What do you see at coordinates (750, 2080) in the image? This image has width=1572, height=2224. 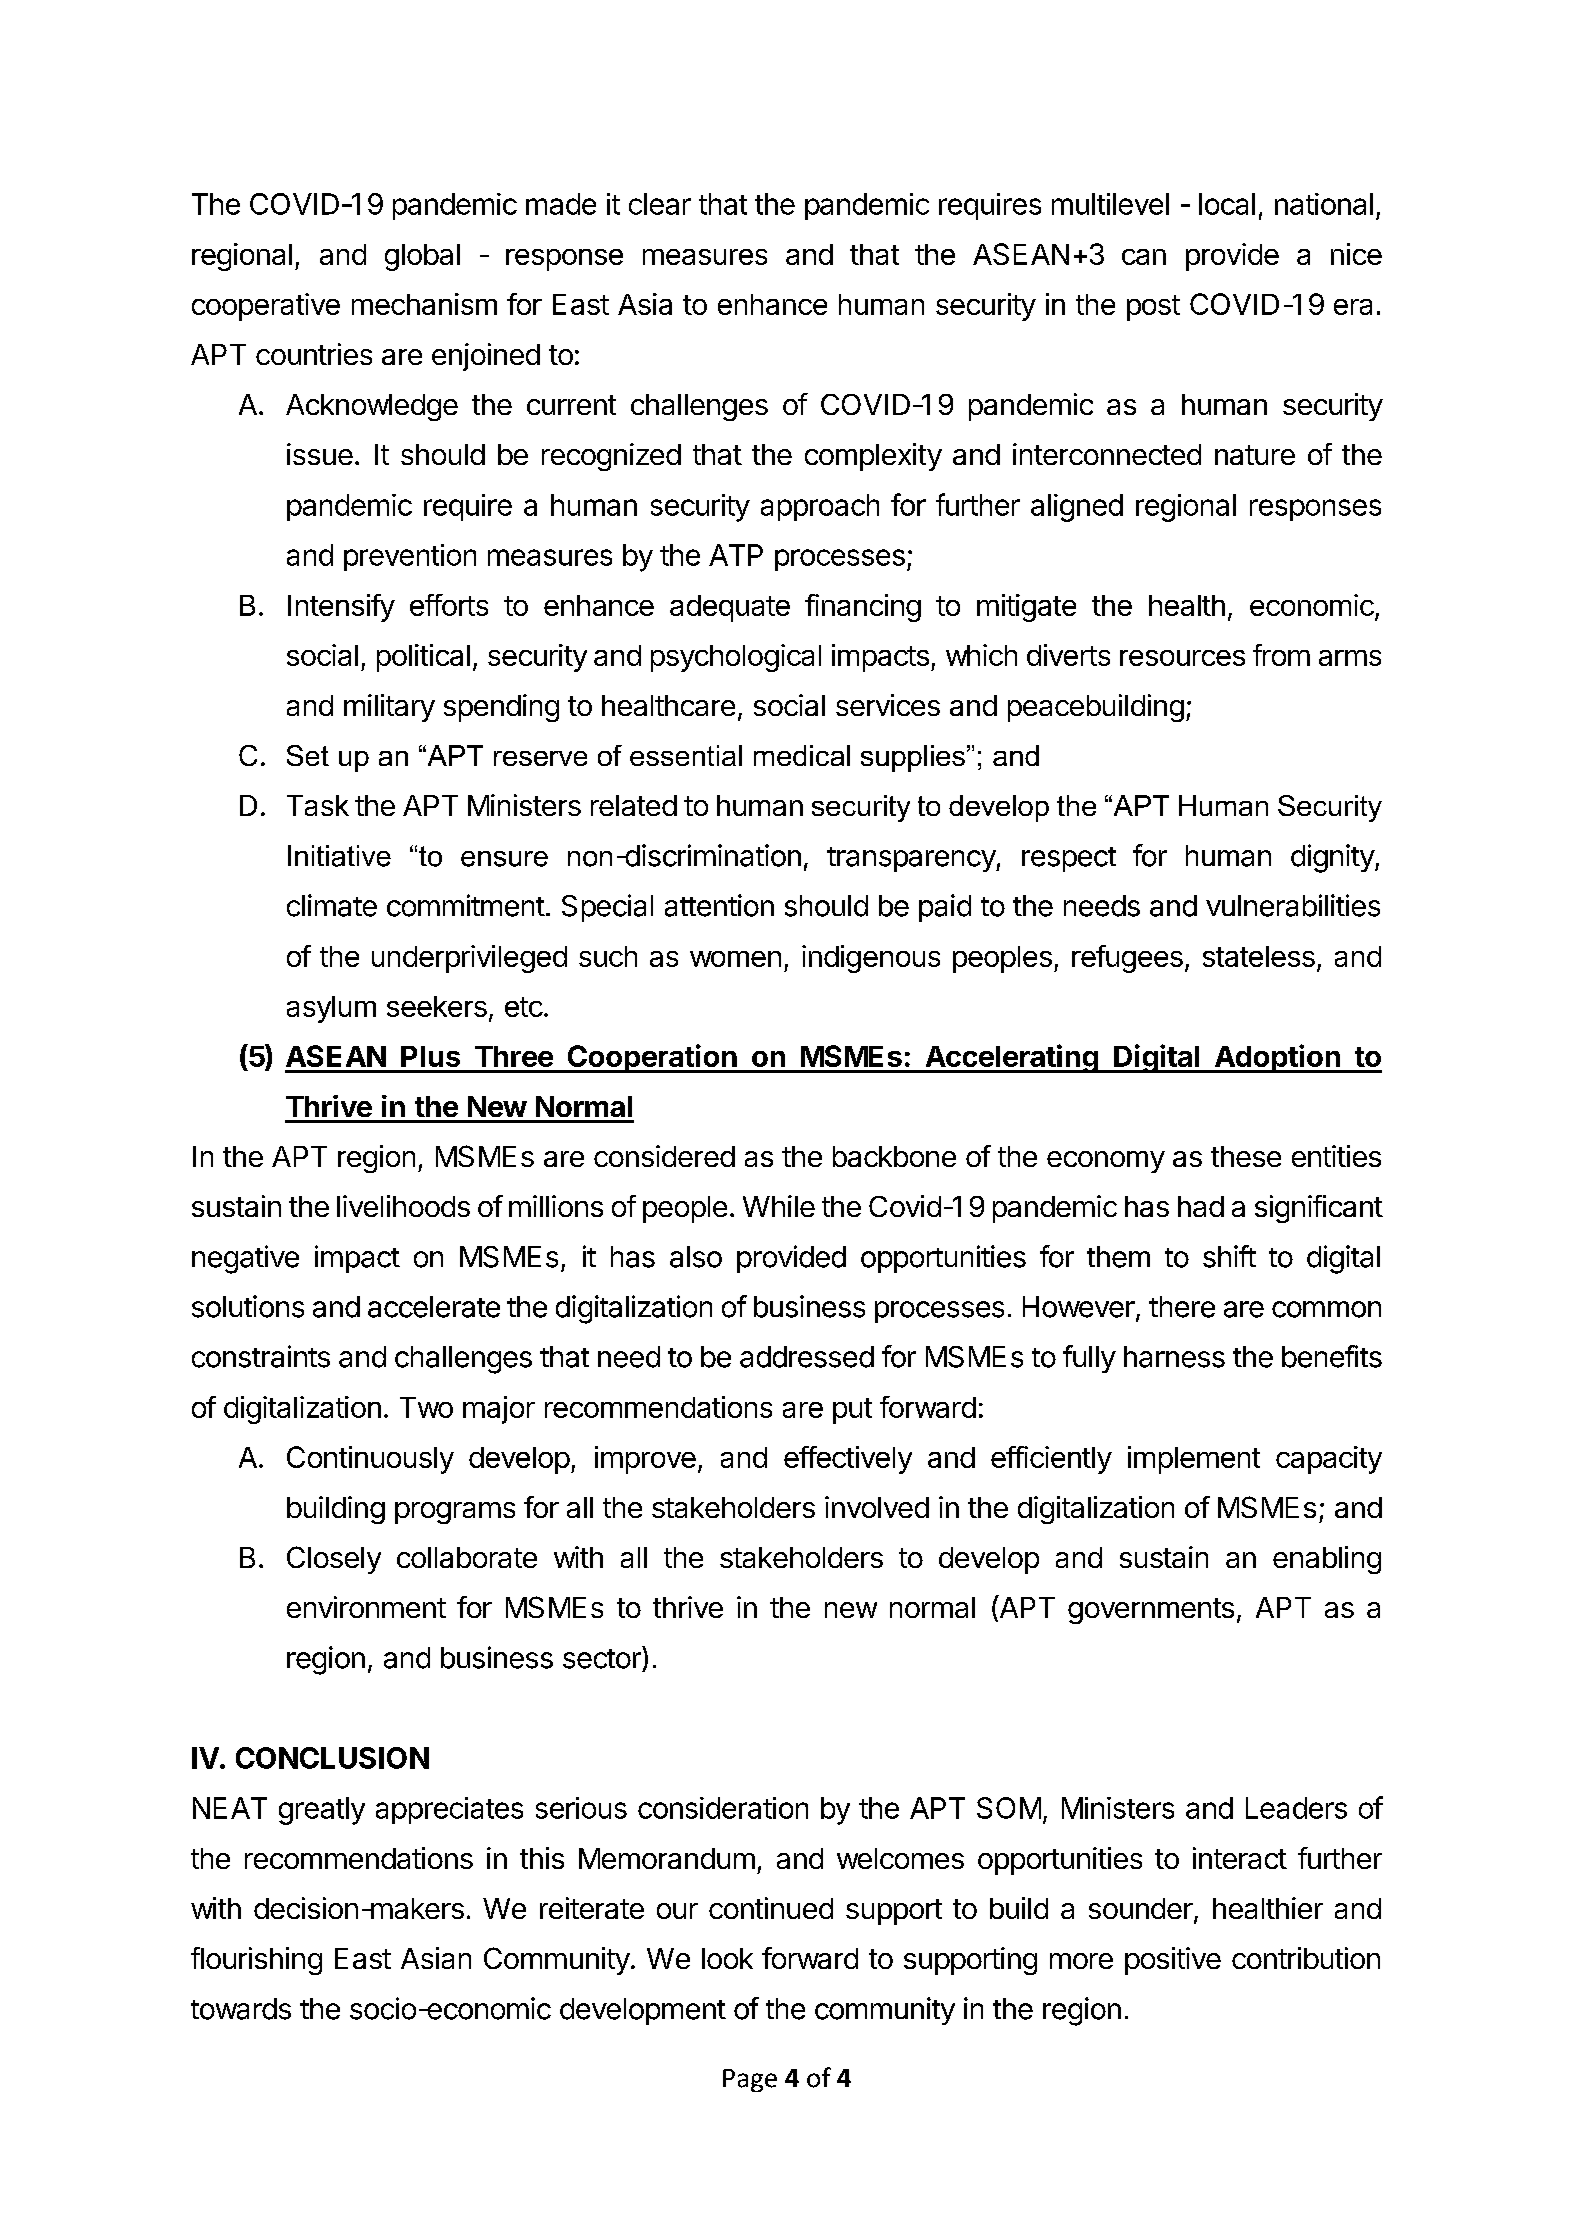 I see `Page` at bounding box center [750, 2080].
